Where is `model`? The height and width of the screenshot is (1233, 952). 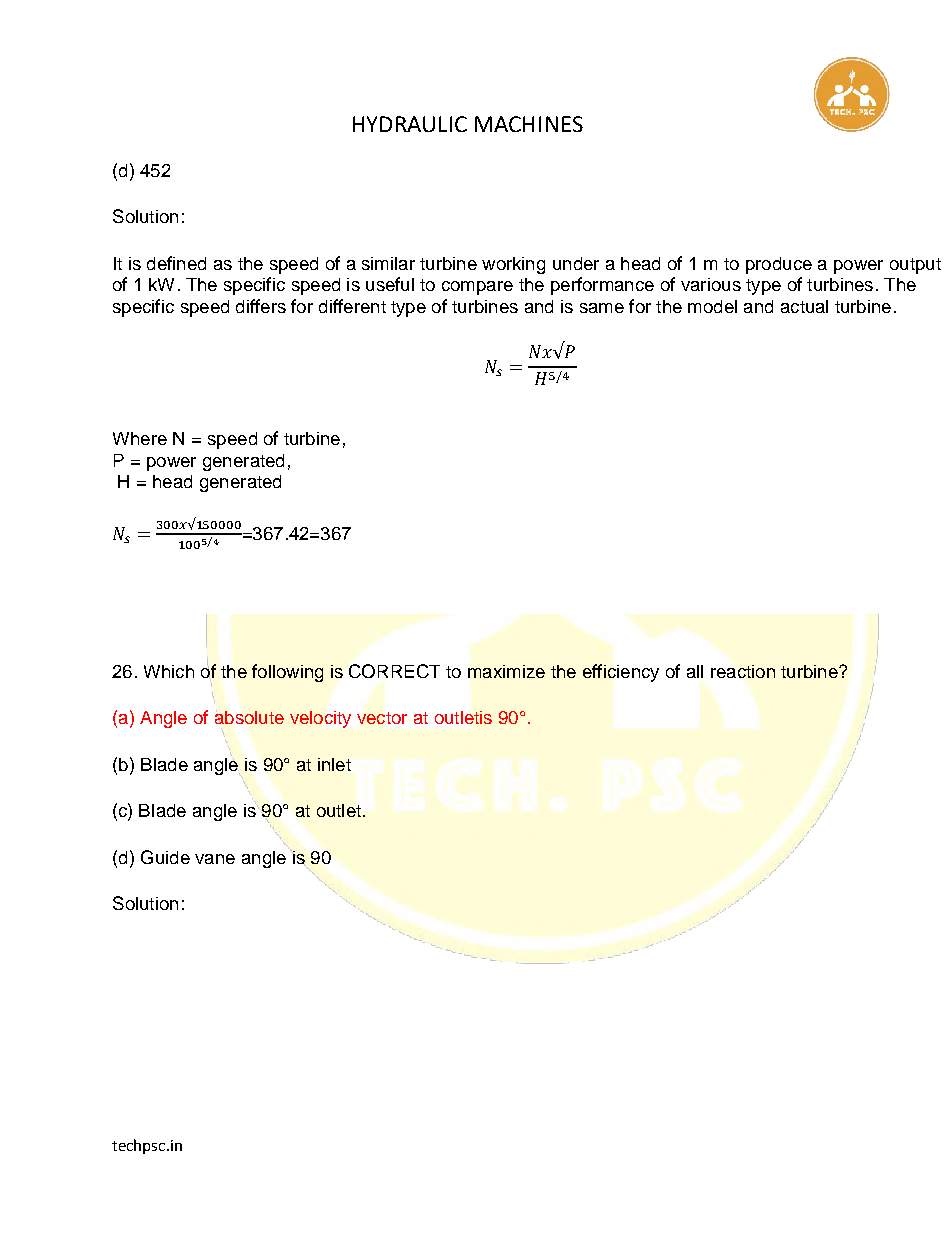 model is located at coordinates (712, 306).
